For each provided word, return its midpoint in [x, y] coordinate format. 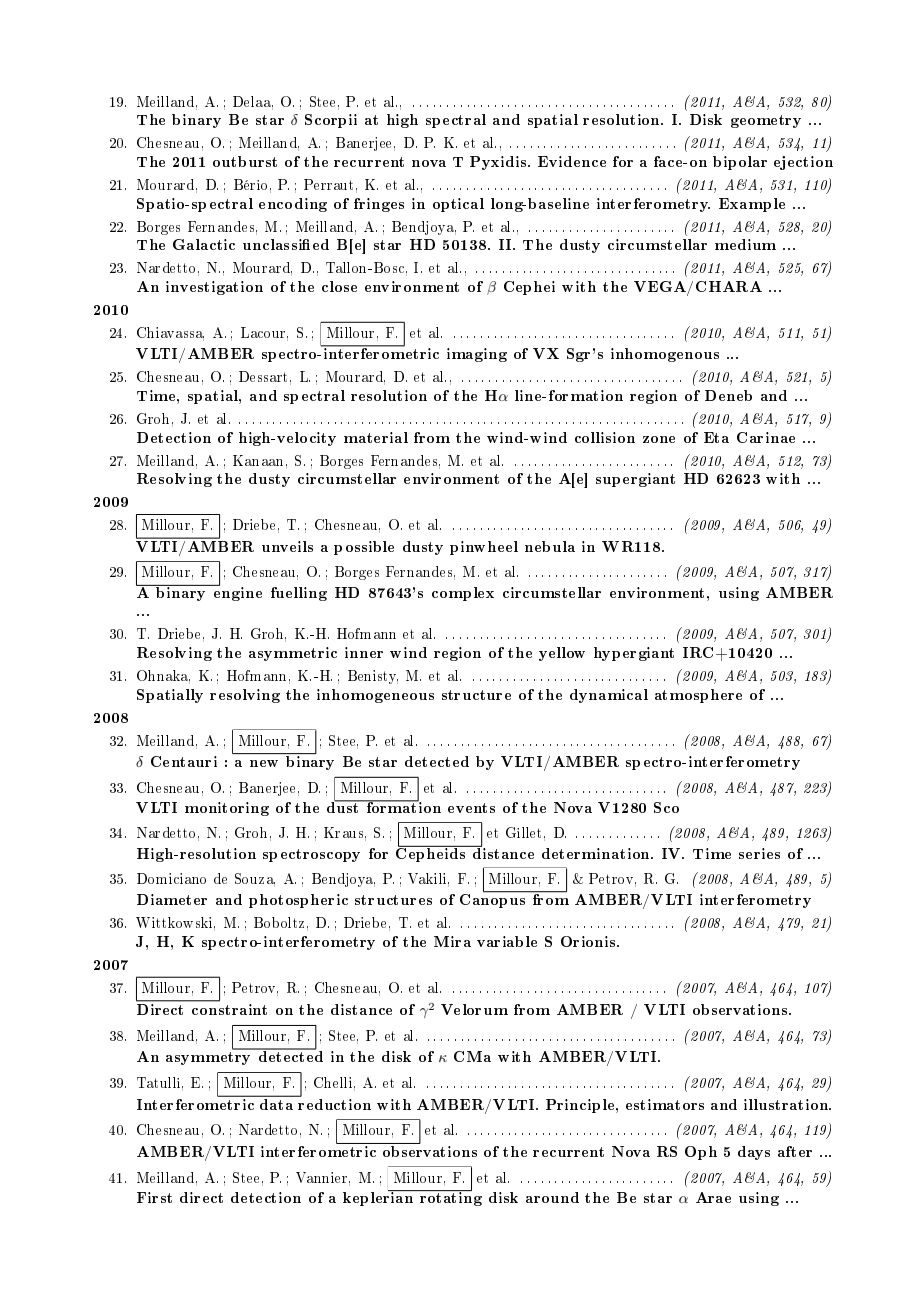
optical [458, 205]
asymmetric [293, 654]
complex [463, 594]
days [754, 1153]
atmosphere [698, 696]
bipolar [740, 163]
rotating [449, 1198]
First [154, 1197]
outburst [245, 161]
